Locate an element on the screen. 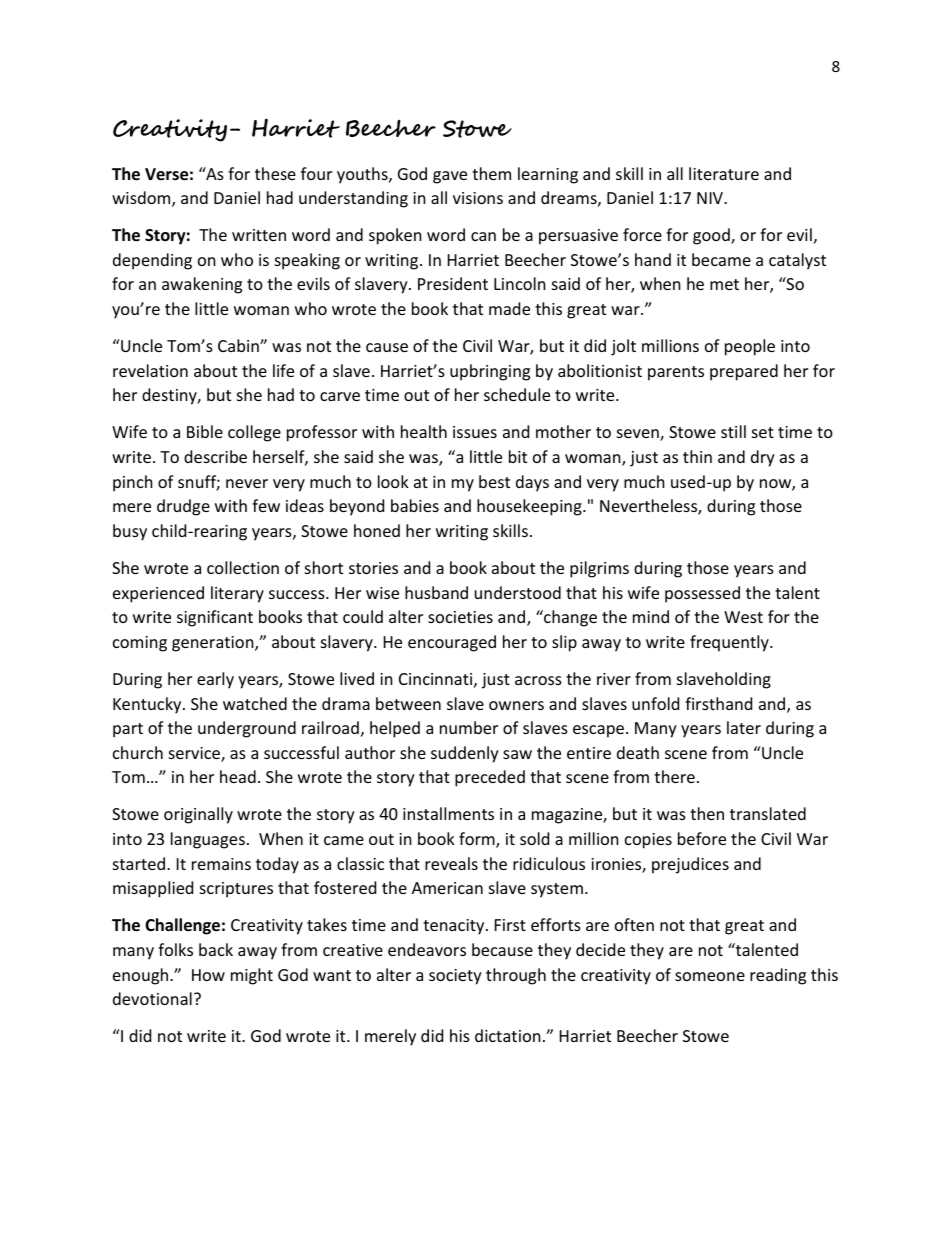  between is located at coordinates (408, 703).
